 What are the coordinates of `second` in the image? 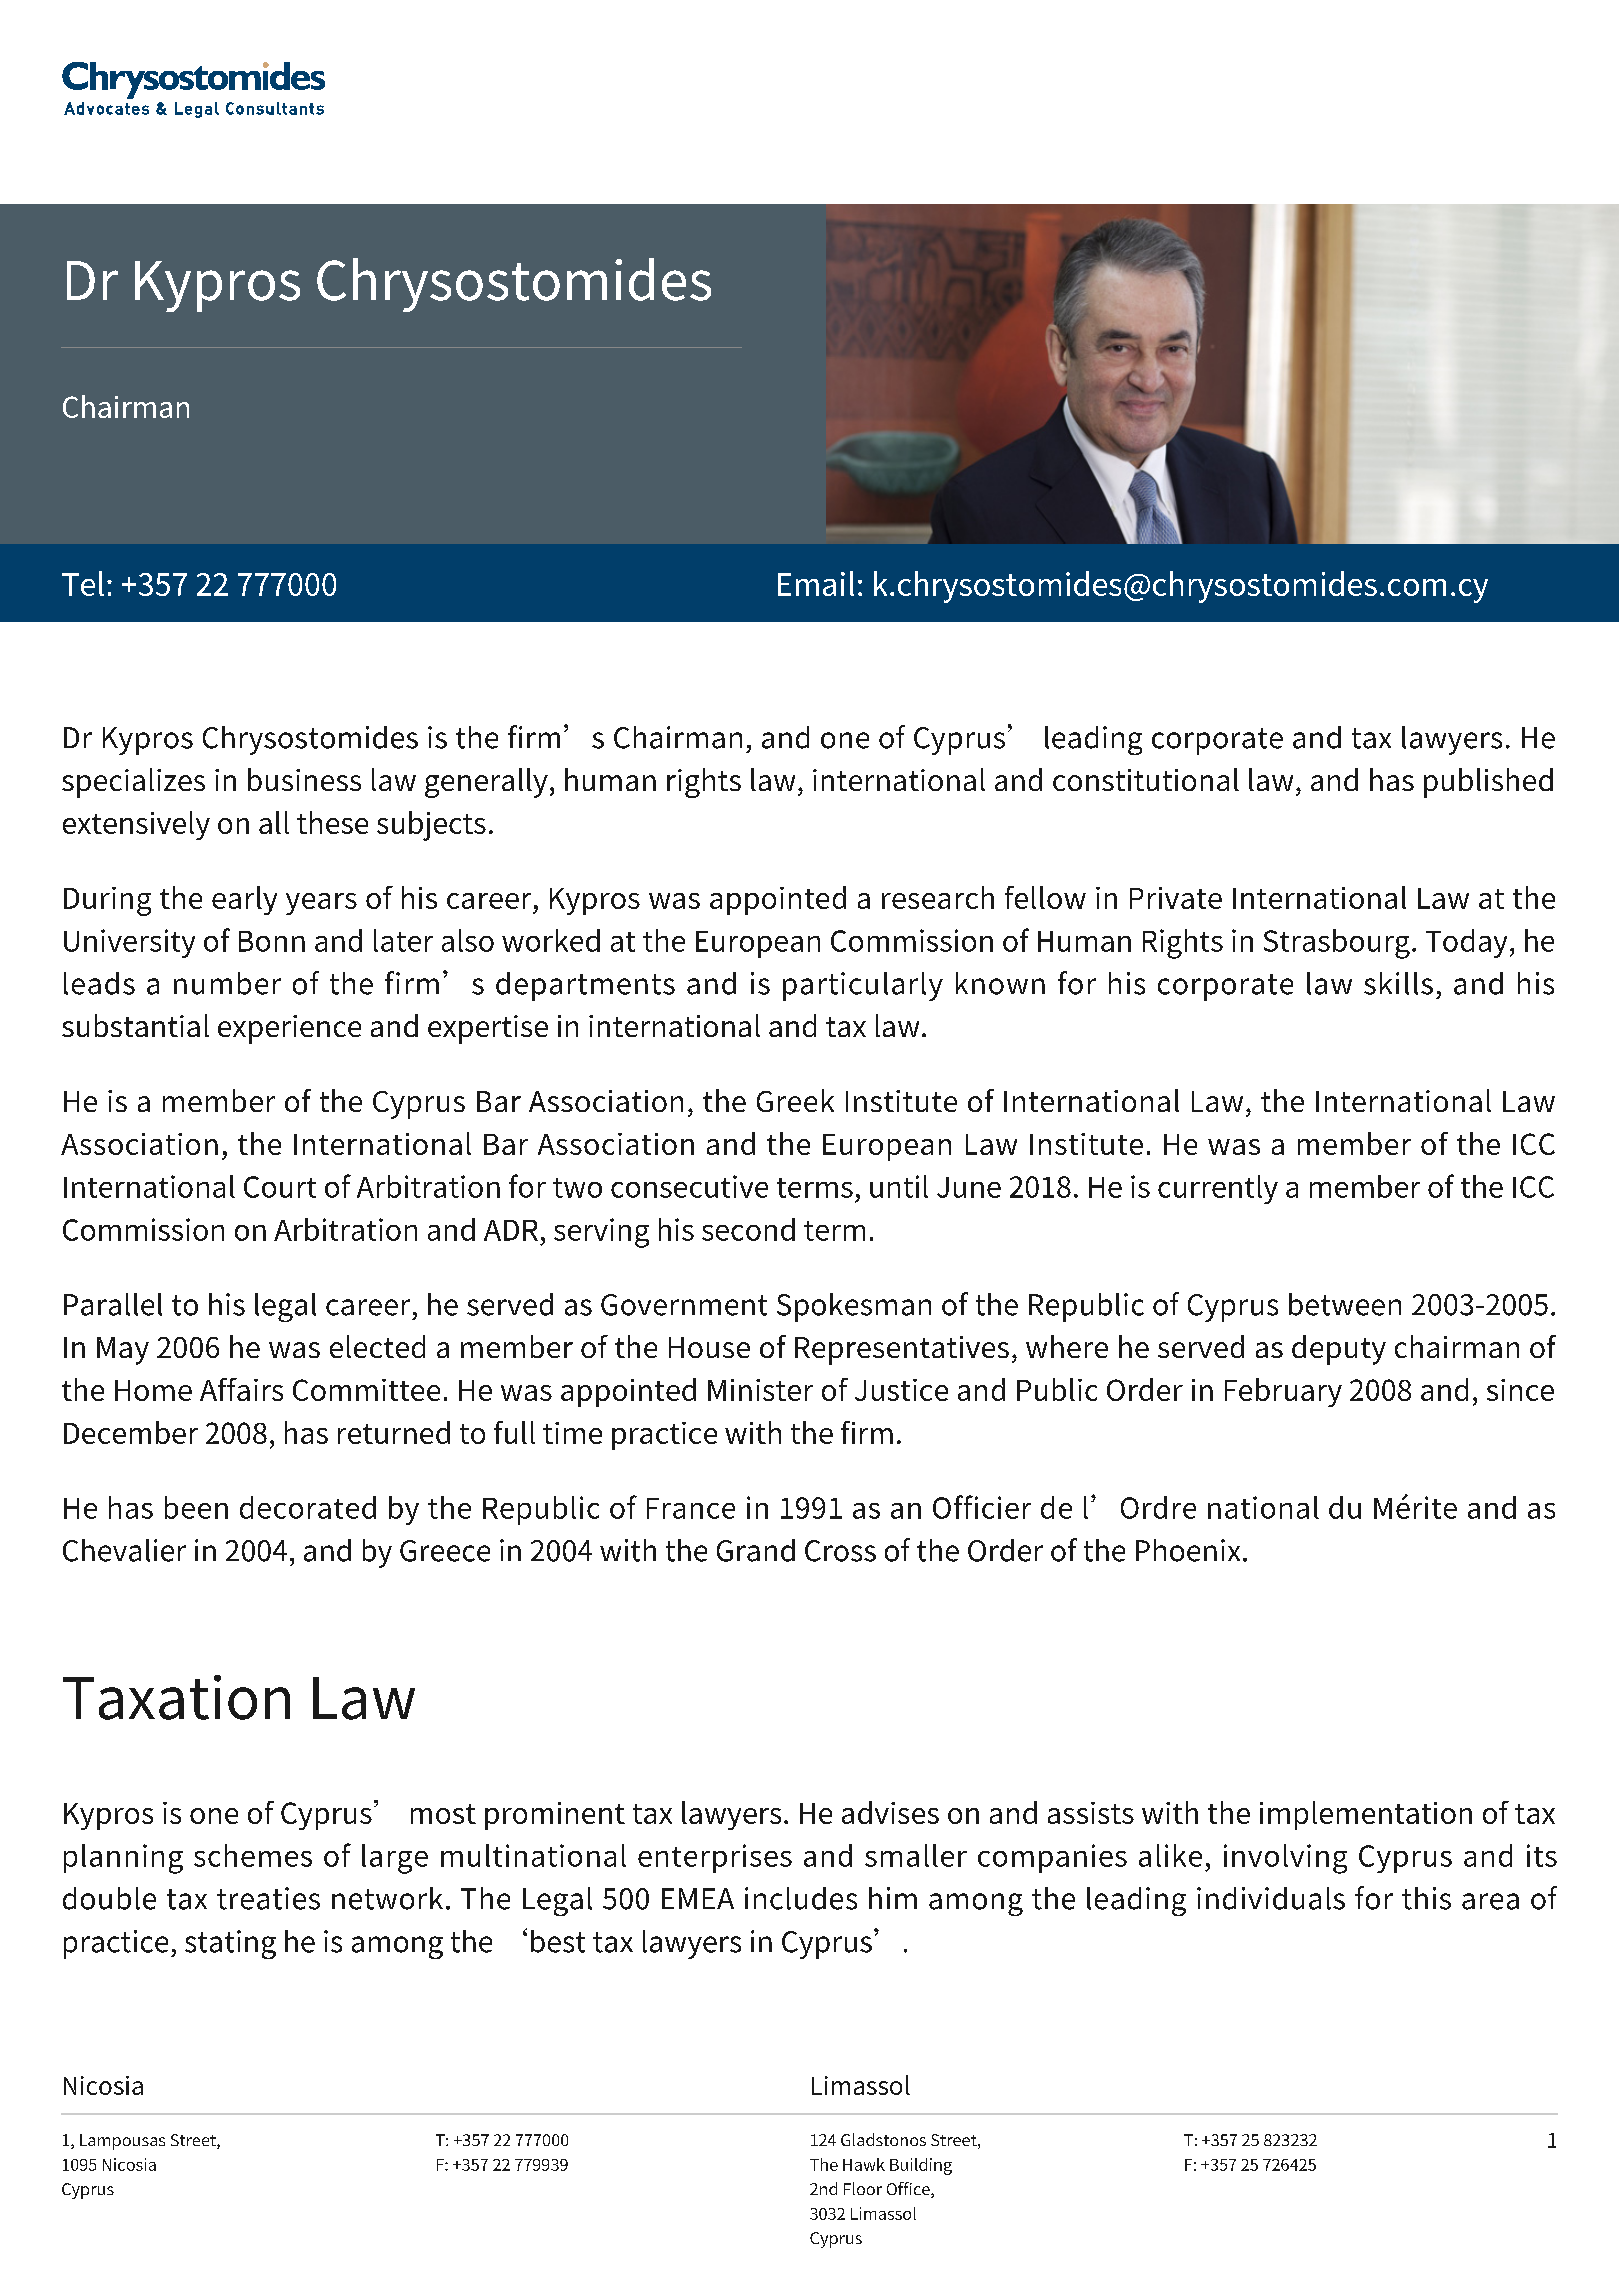 It's located at (748, 1229).
